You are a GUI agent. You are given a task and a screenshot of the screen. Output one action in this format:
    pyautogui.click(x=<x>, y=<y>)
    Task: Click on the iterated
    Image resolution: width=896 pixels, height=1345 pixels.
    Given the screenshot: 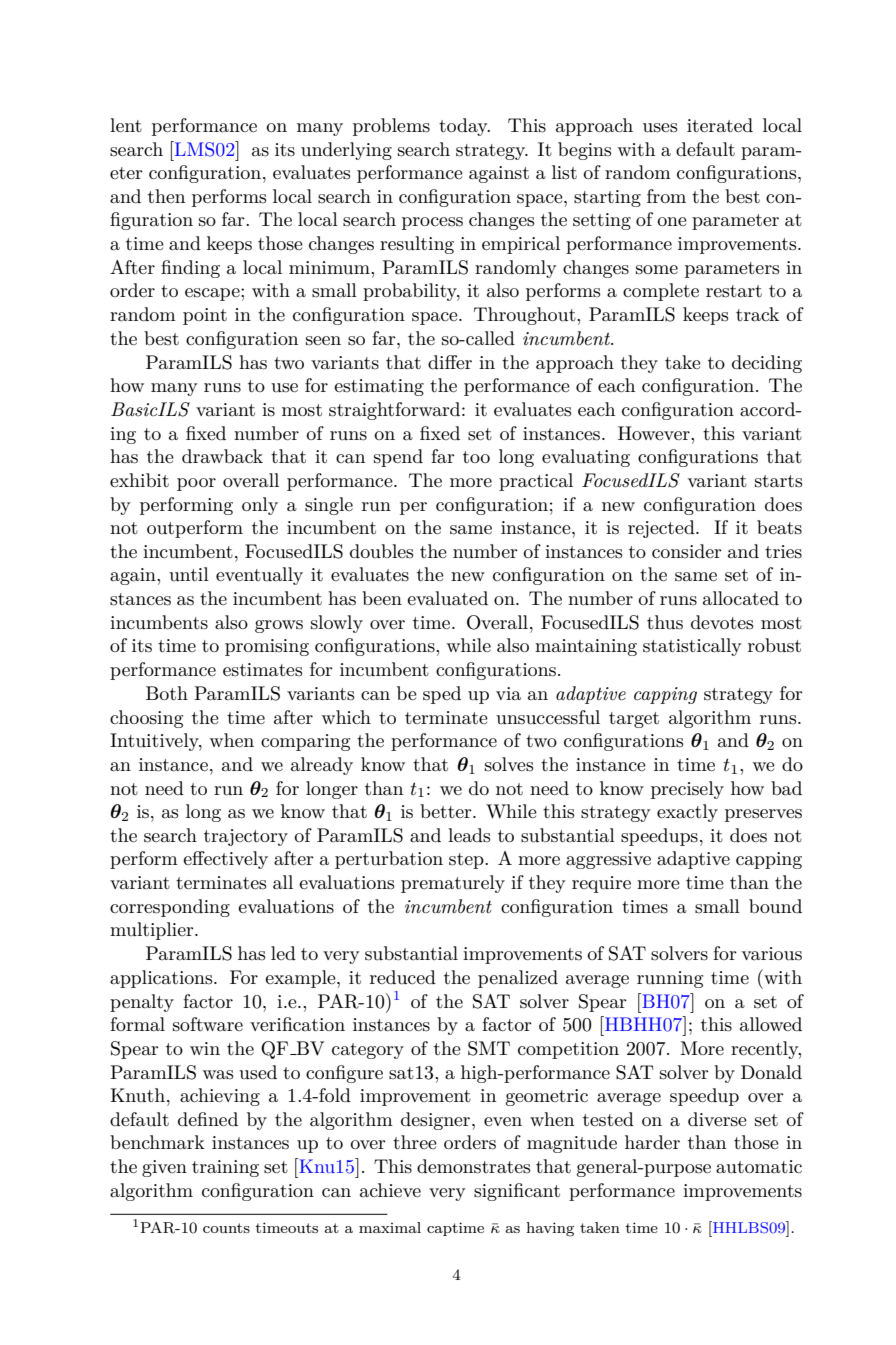 What is the action you would take?
    pyautogui.click(x=720, y=125)
